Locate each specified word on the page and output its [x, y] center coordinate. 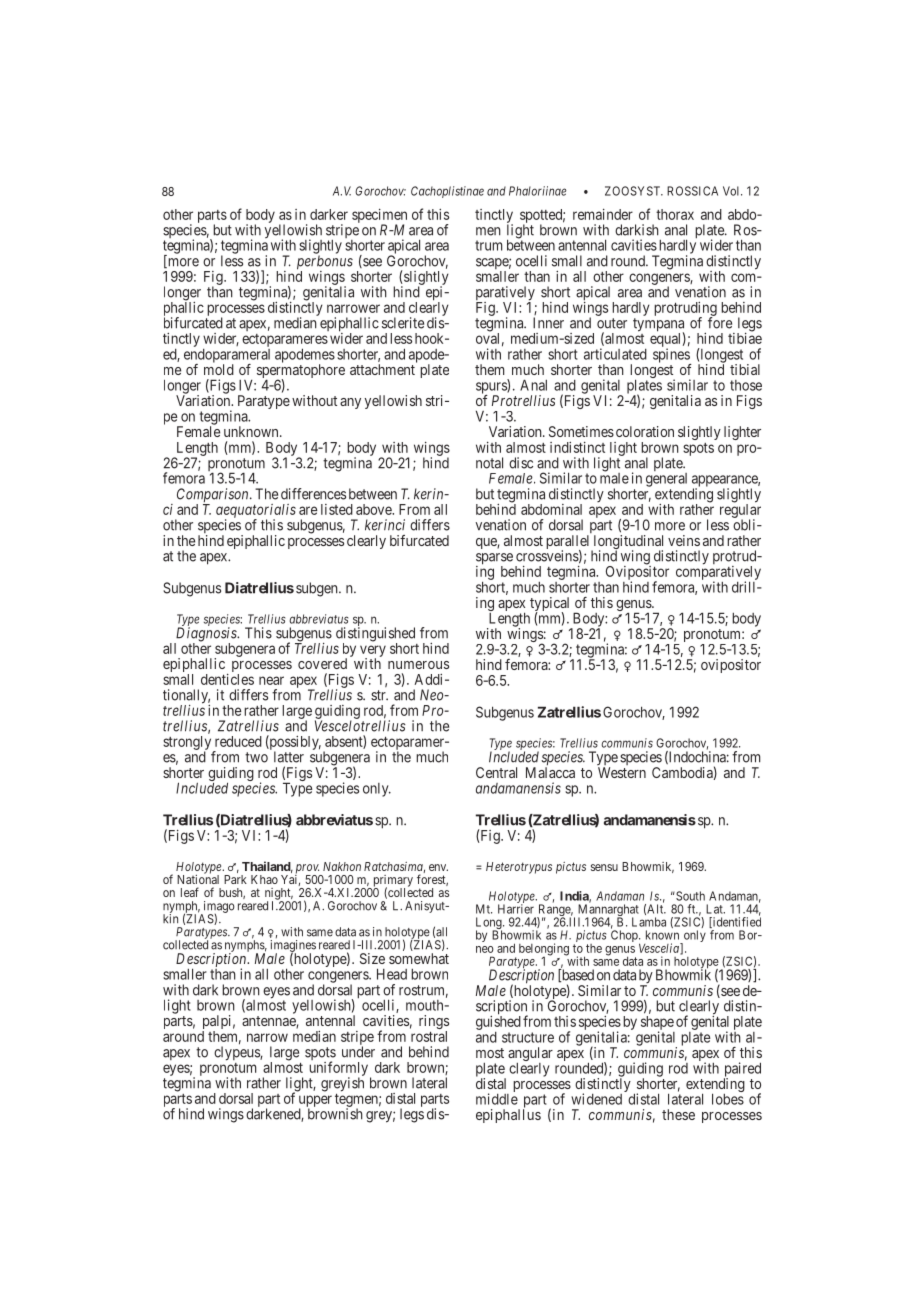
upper [315, 1102]
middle [497, 1099]
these [678, 1114]
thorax [675, 214]
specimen [379, 217]
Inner [548, 323]
